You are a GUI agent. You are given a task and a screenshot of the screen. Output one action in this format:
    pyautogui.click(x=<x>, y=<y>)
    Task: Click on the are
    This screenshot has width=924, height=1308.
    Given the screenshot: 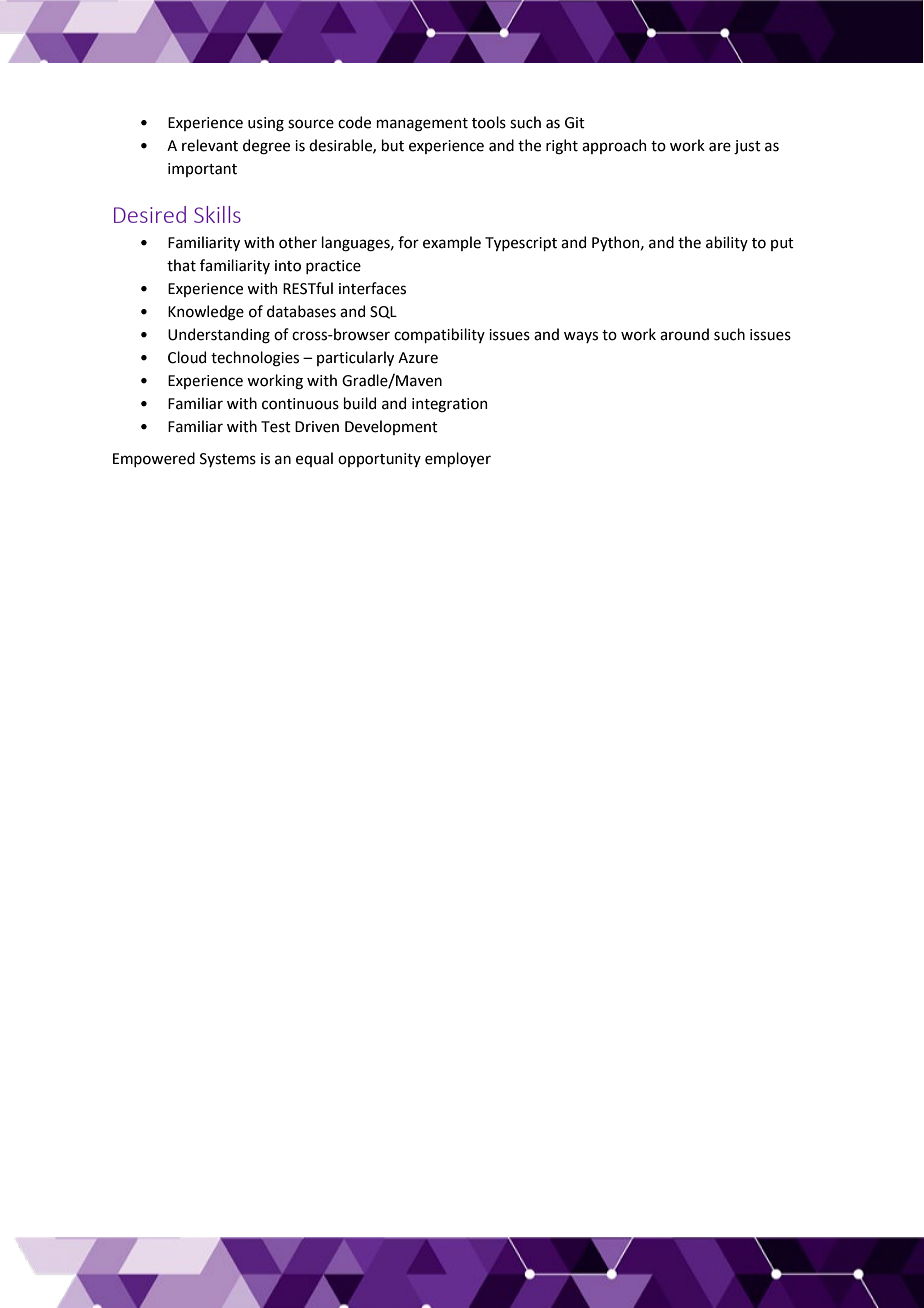 What is the action you would take?
    pyautogui.click(x=720, y=147)
